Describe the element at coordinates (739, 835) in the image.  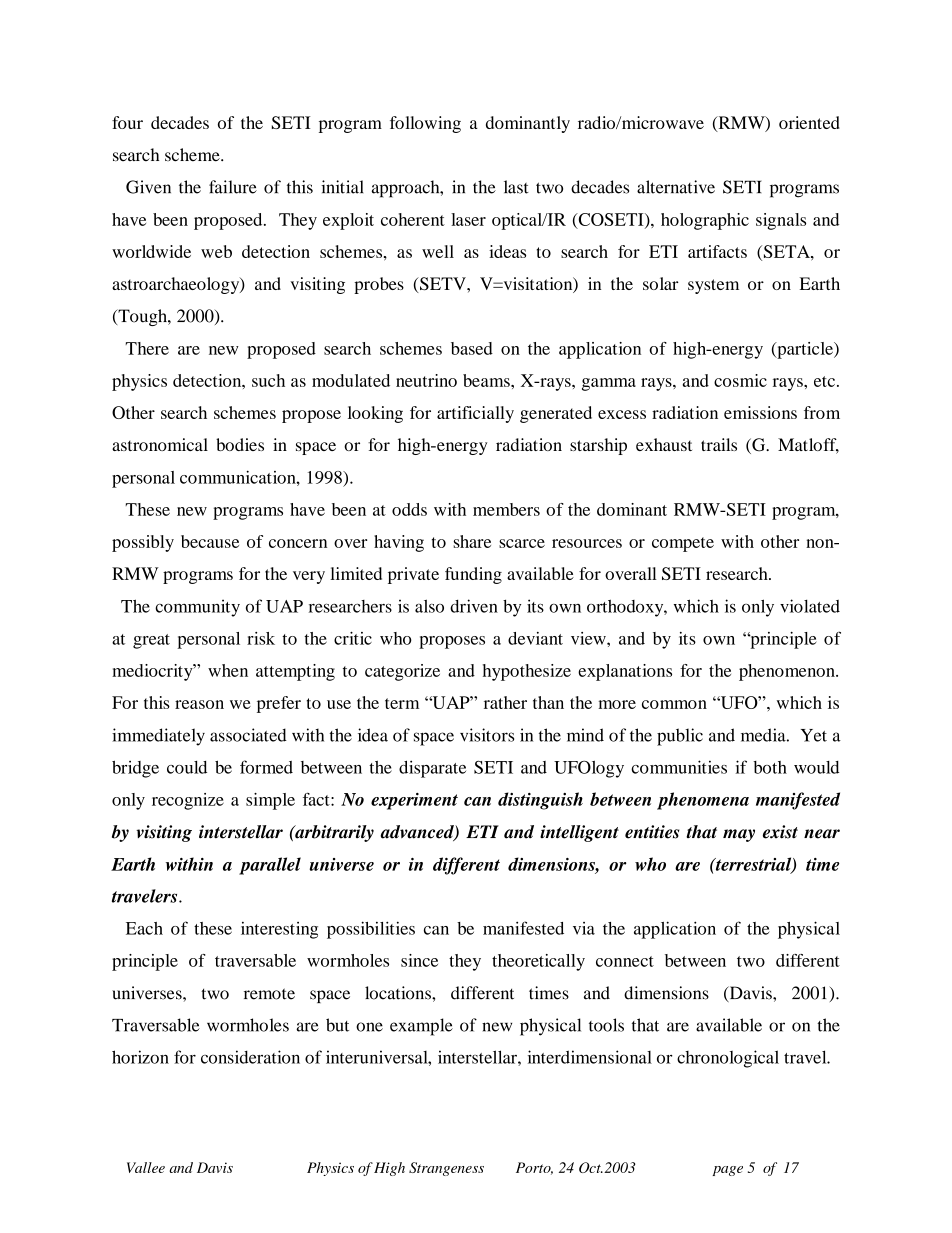
I see `may` at that location.
